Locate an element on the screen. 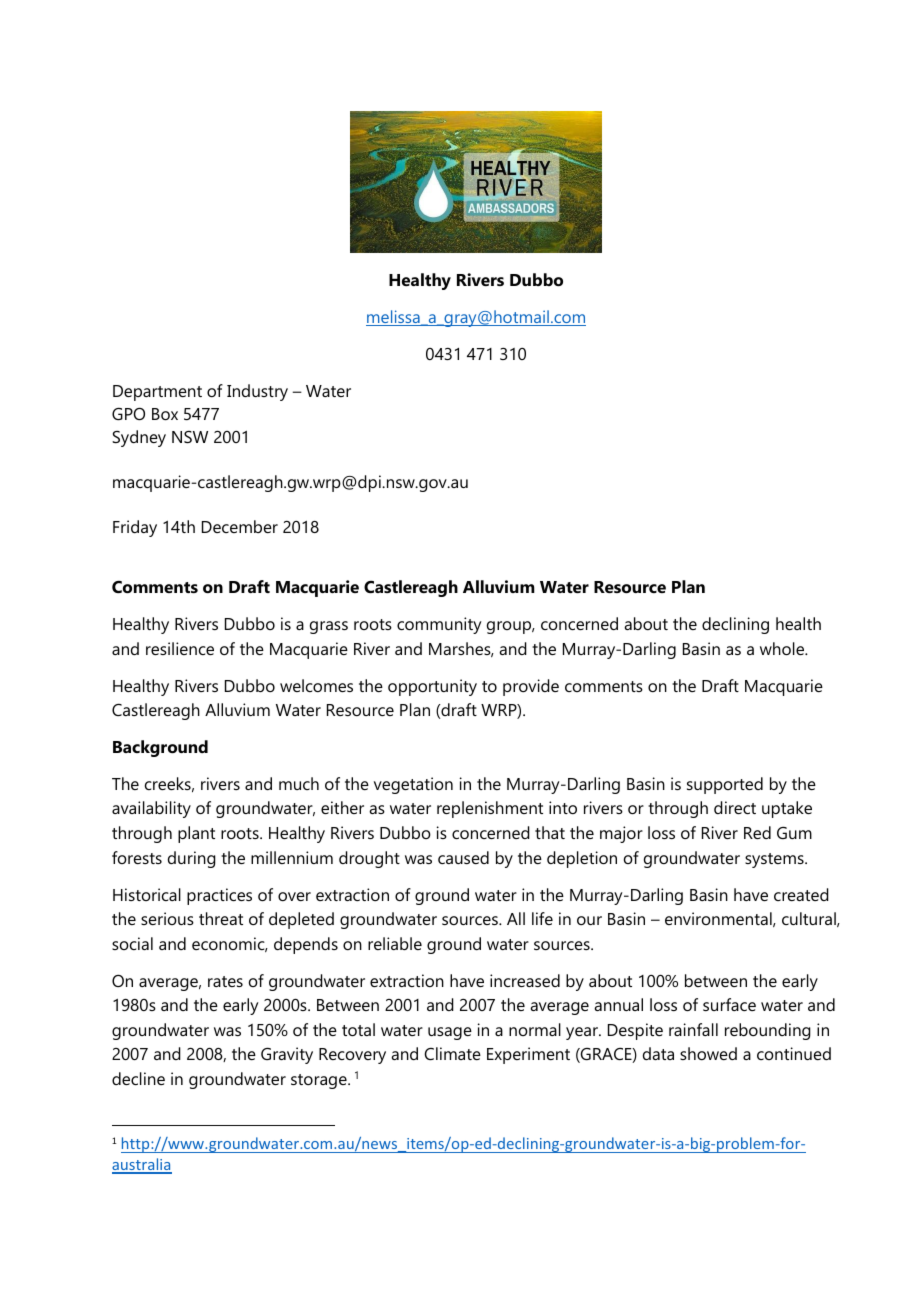  showed is located at coordinates (708, 1053).
